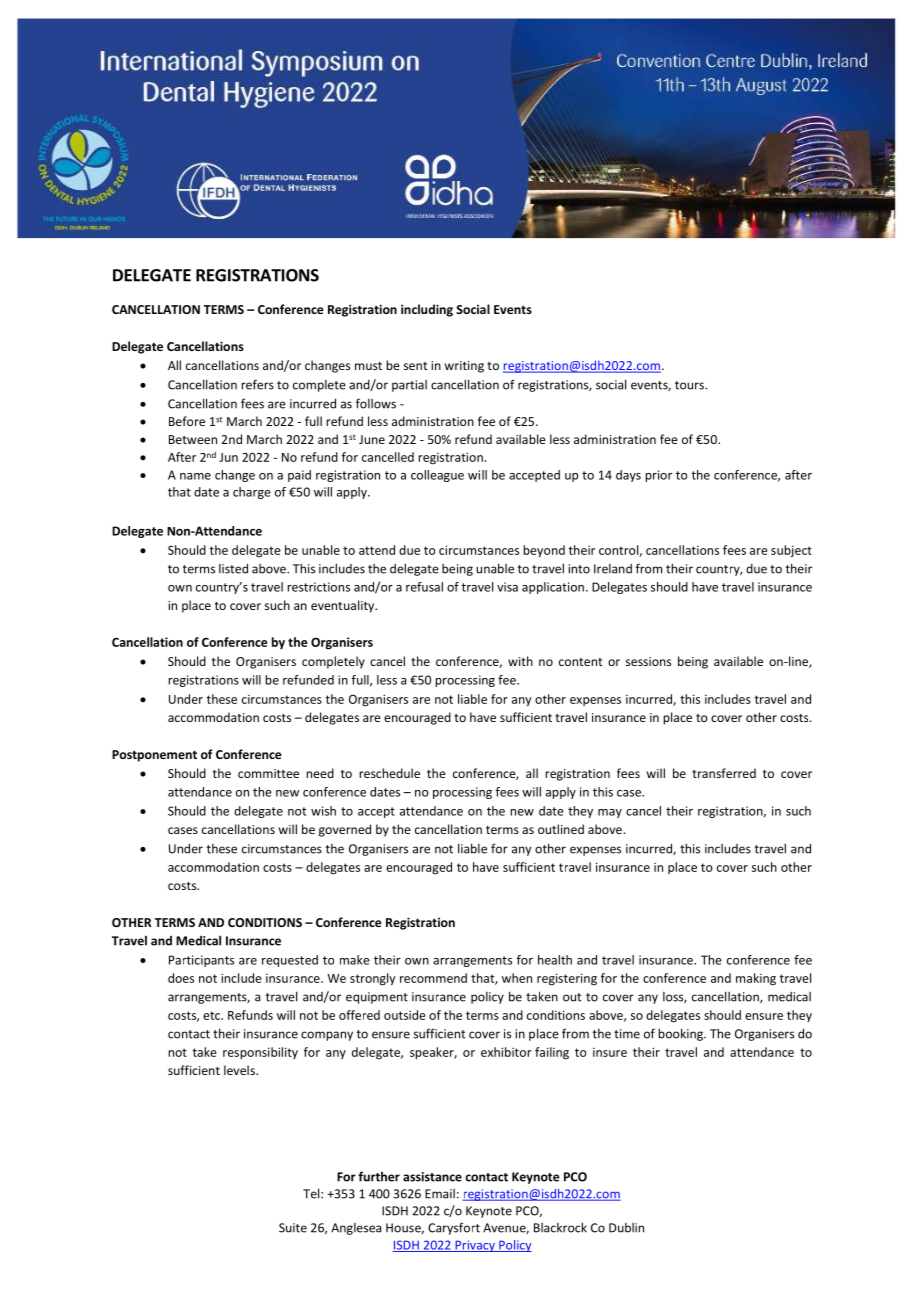 This document has height=1308, width=924. I want to click on Participants, so click(201, 961).
